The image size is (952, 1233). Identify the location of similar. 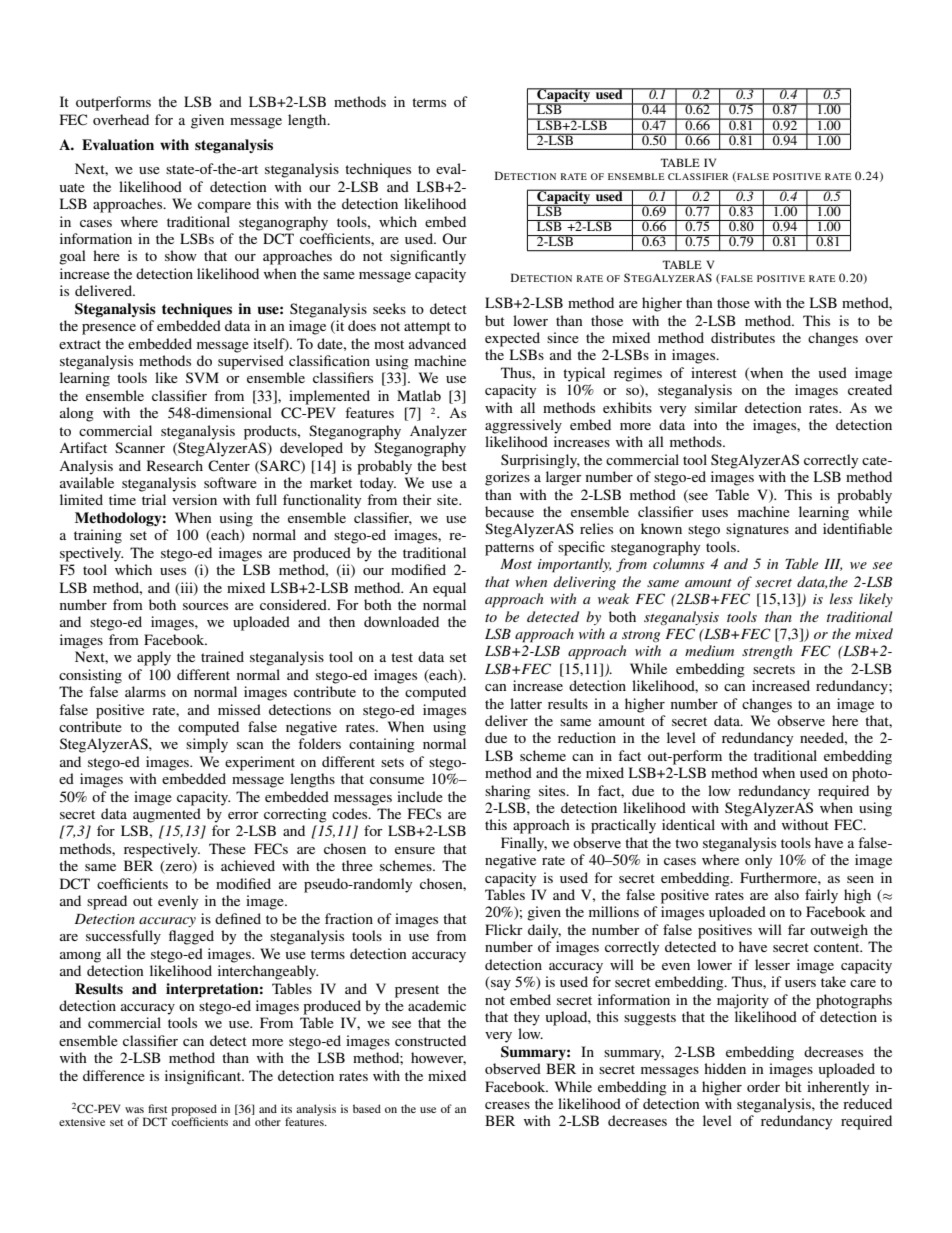
(716, 407).
